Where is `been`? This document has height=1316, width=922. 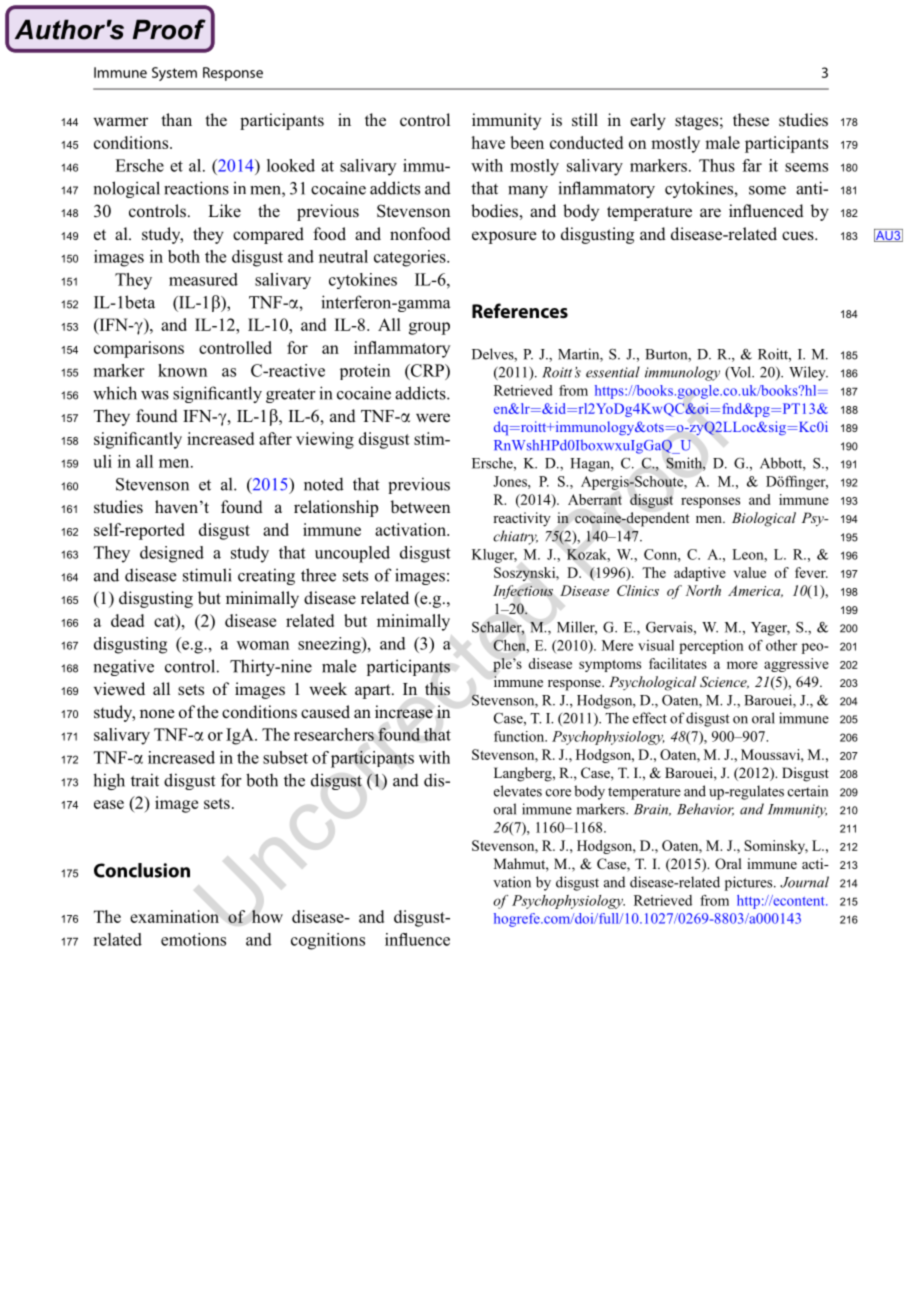 been is located at coordinates (527, 142).
